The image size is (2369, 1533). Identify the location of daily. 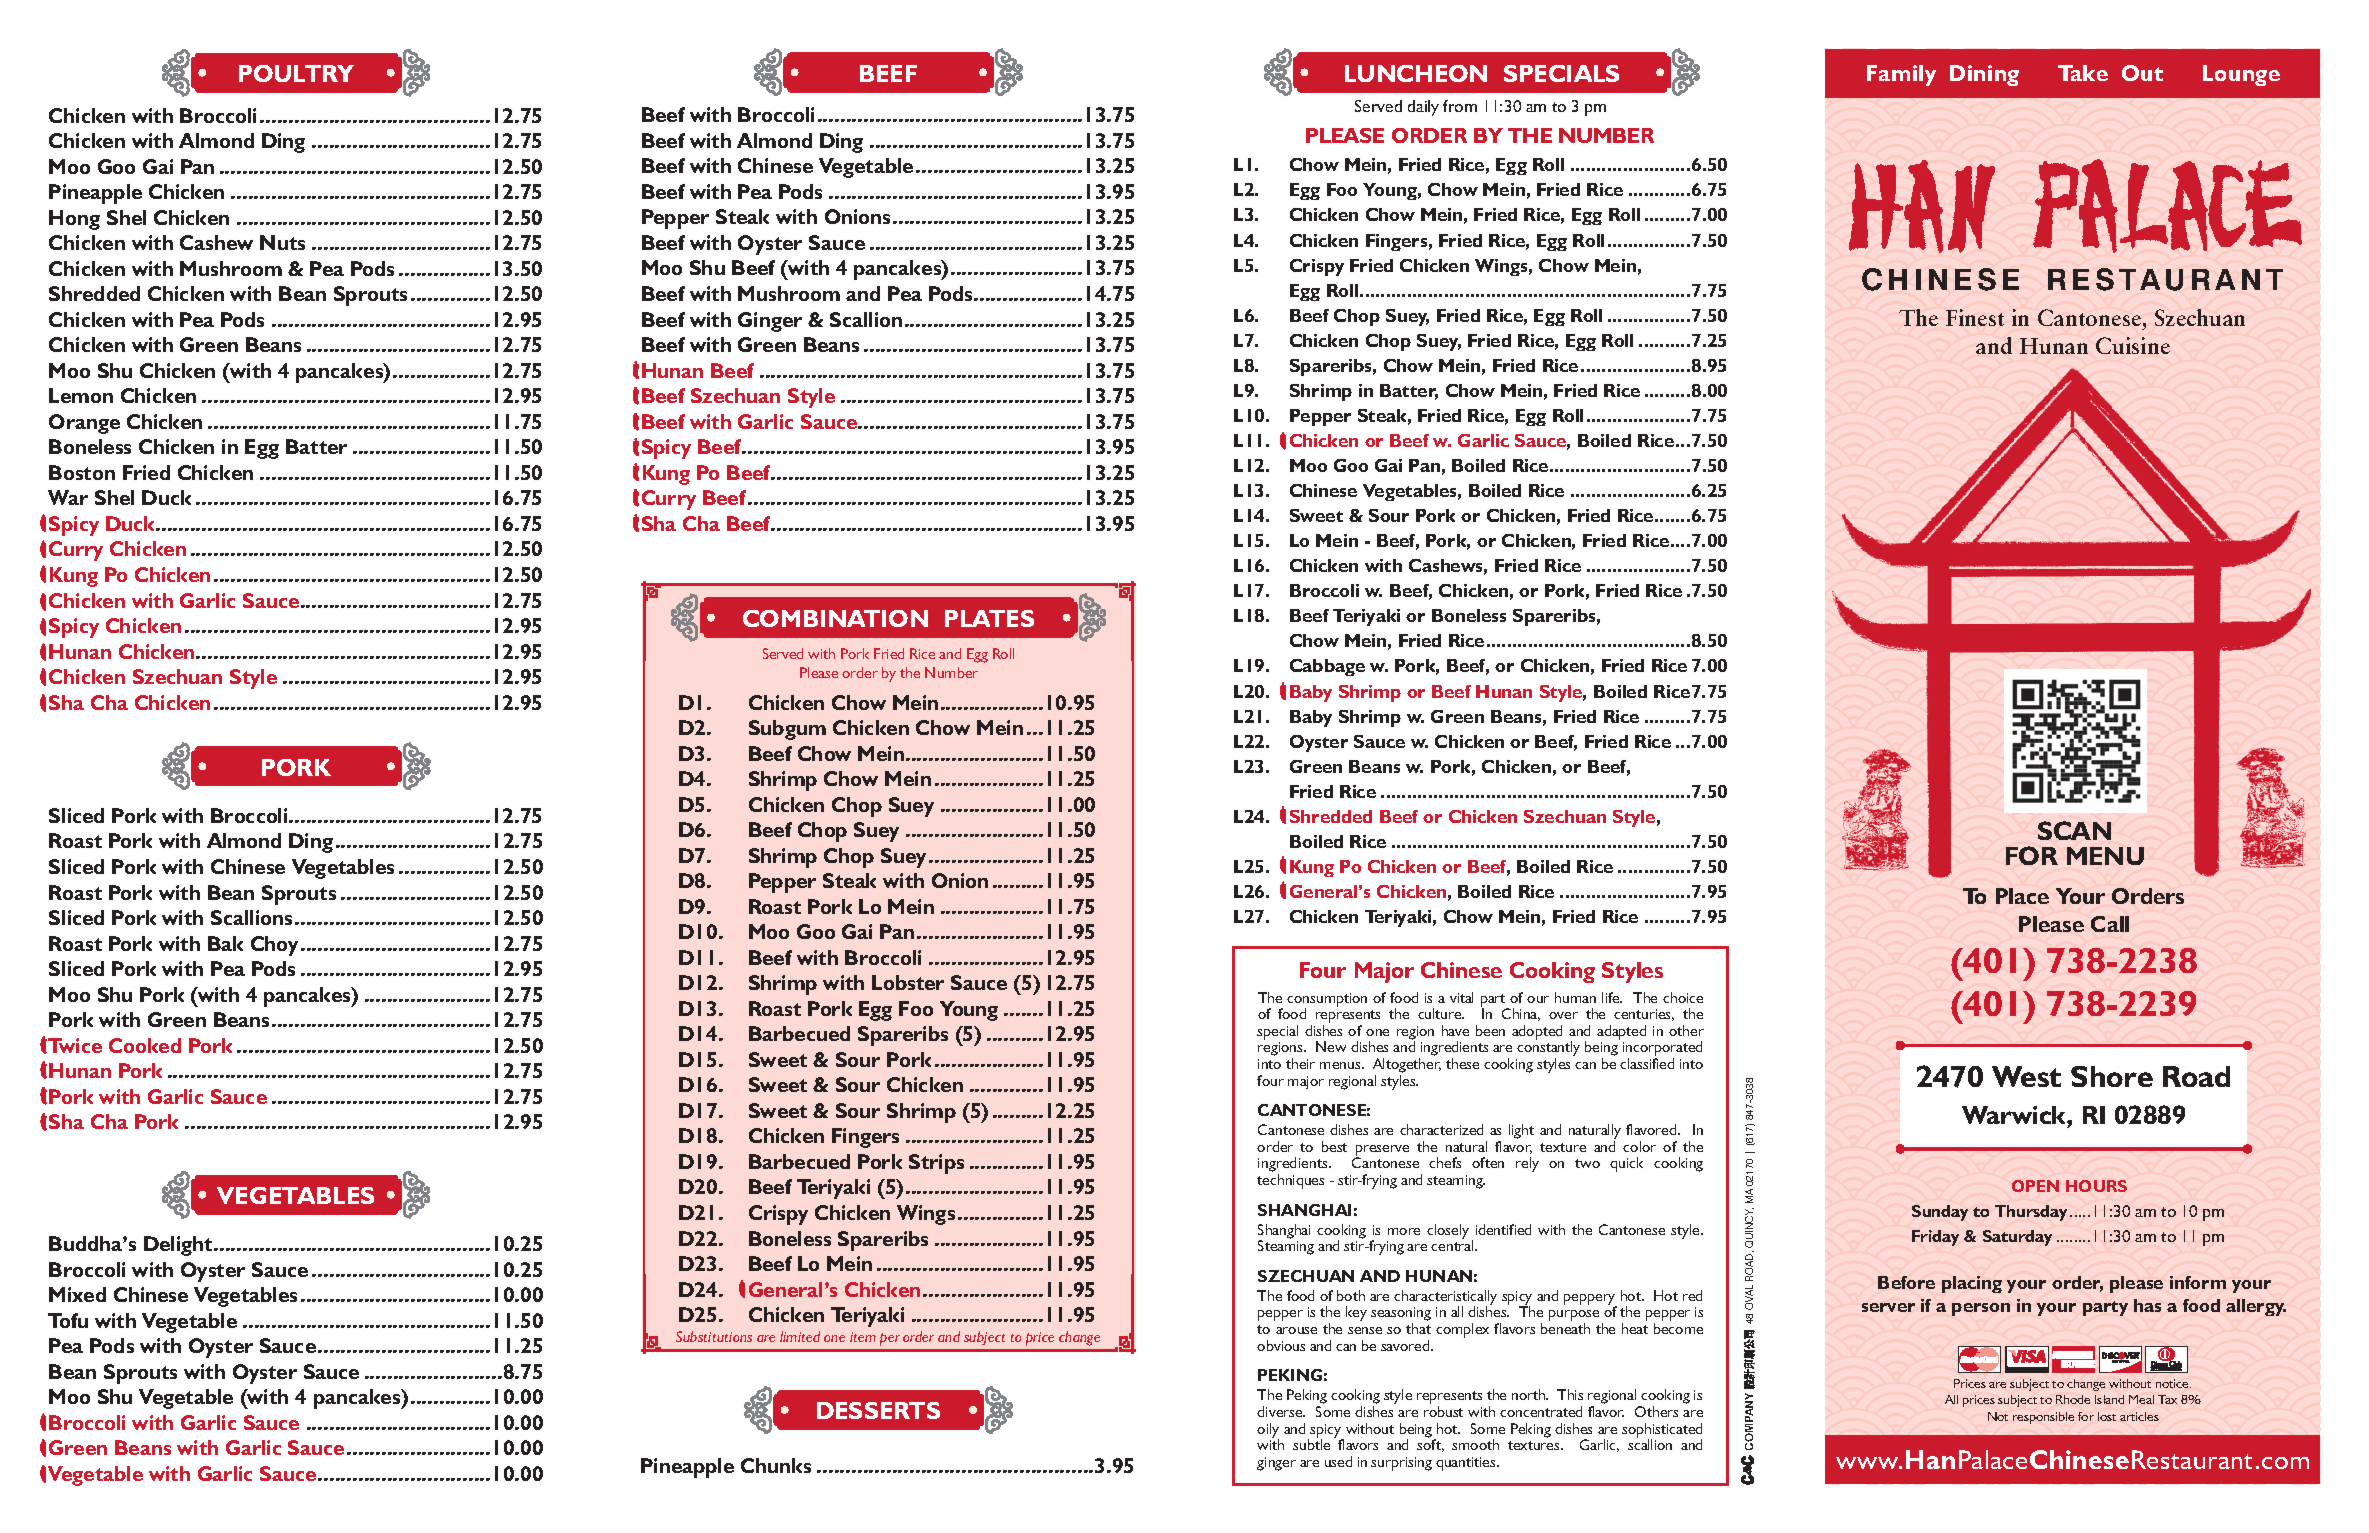
(1423, 108).
